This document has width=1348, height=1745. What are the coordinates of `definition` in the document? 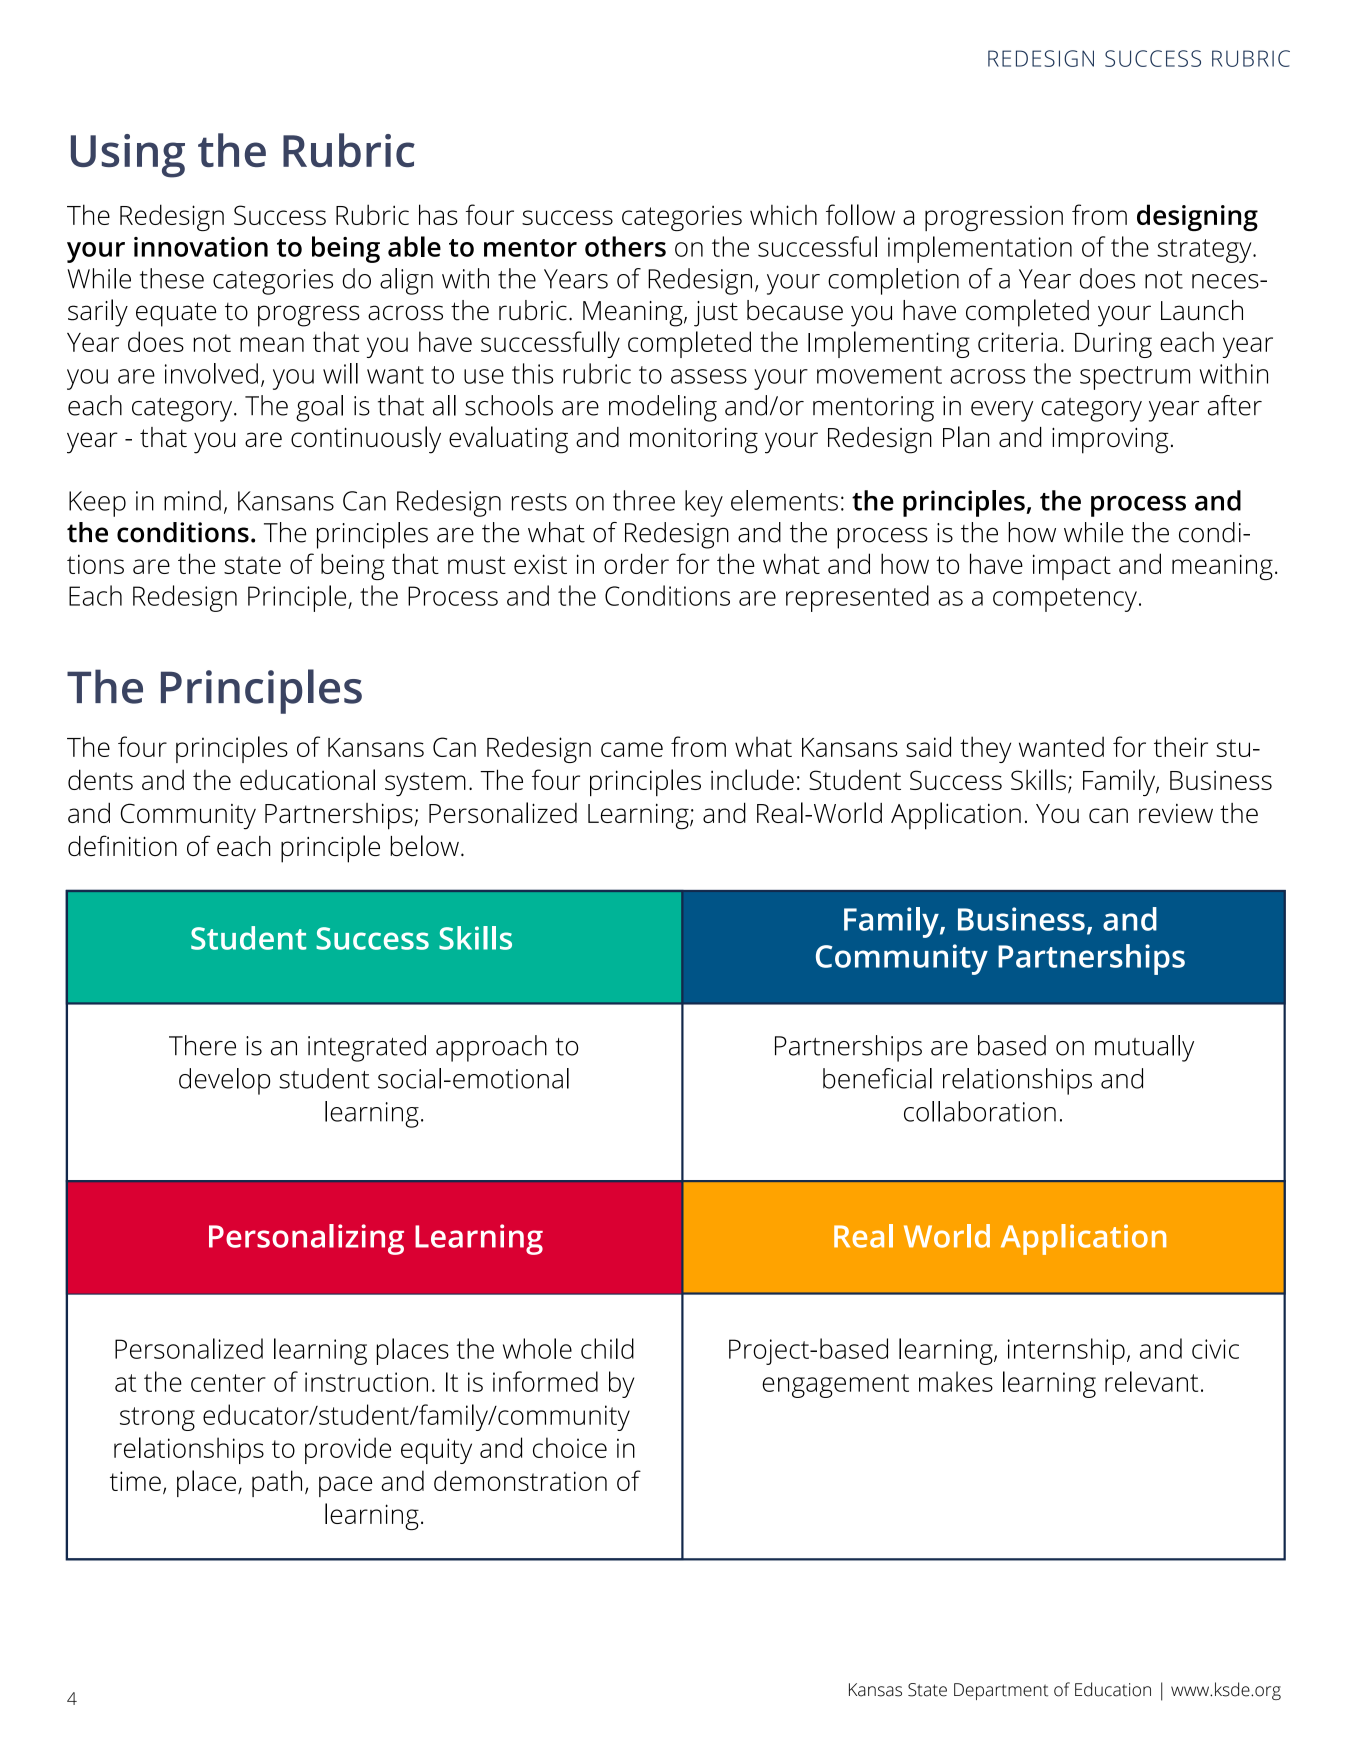 It's located at (122, 845).
